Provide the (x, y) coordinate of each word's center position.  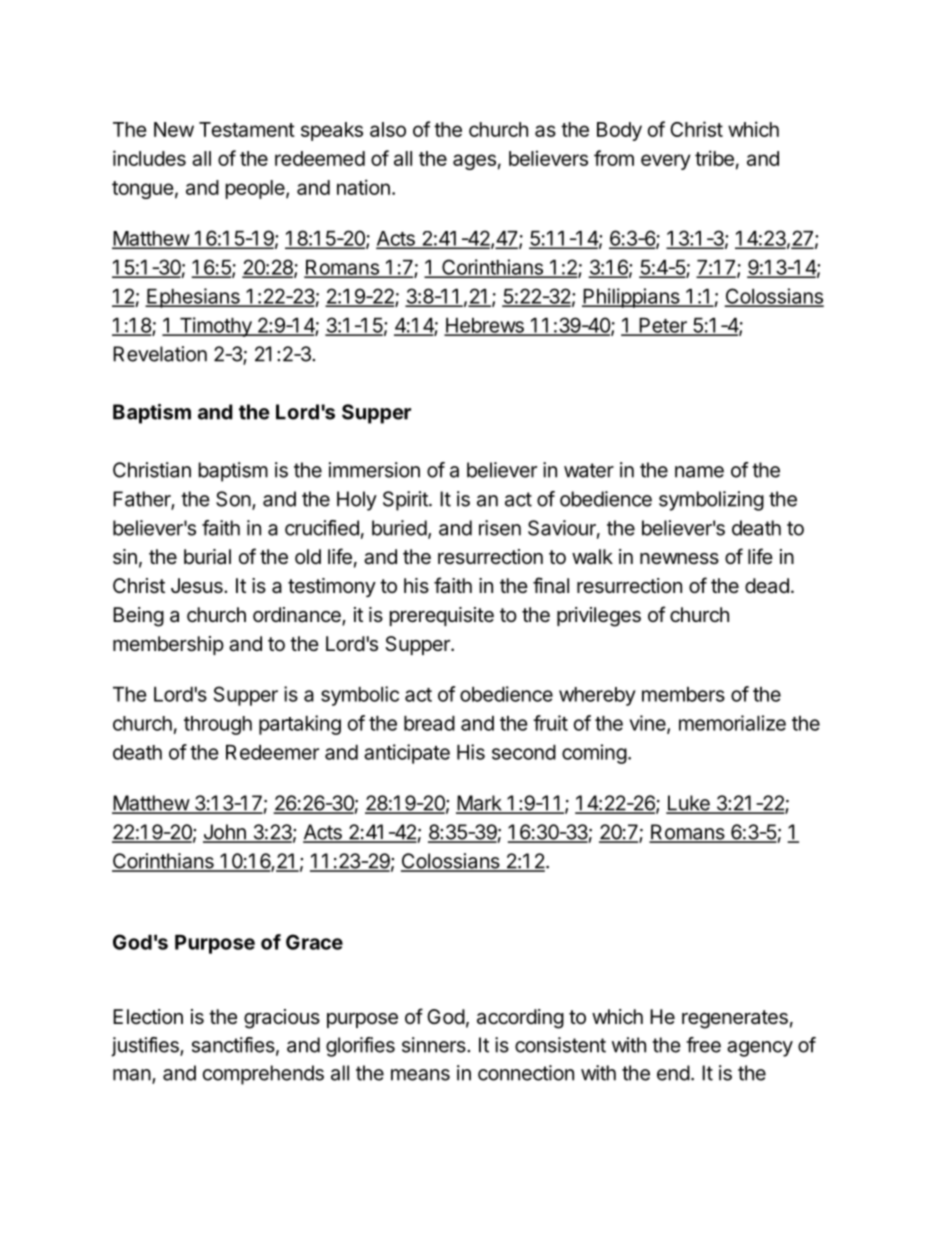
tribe (714, 158)
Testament (247, 129)
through (218, 725)
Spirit (406, 501)
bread (429, 723)
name (699, 472)
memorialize (732, 723)
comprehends (263, 1075)
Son (233, 499)
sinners (435, 1045)
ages (474, 162)
